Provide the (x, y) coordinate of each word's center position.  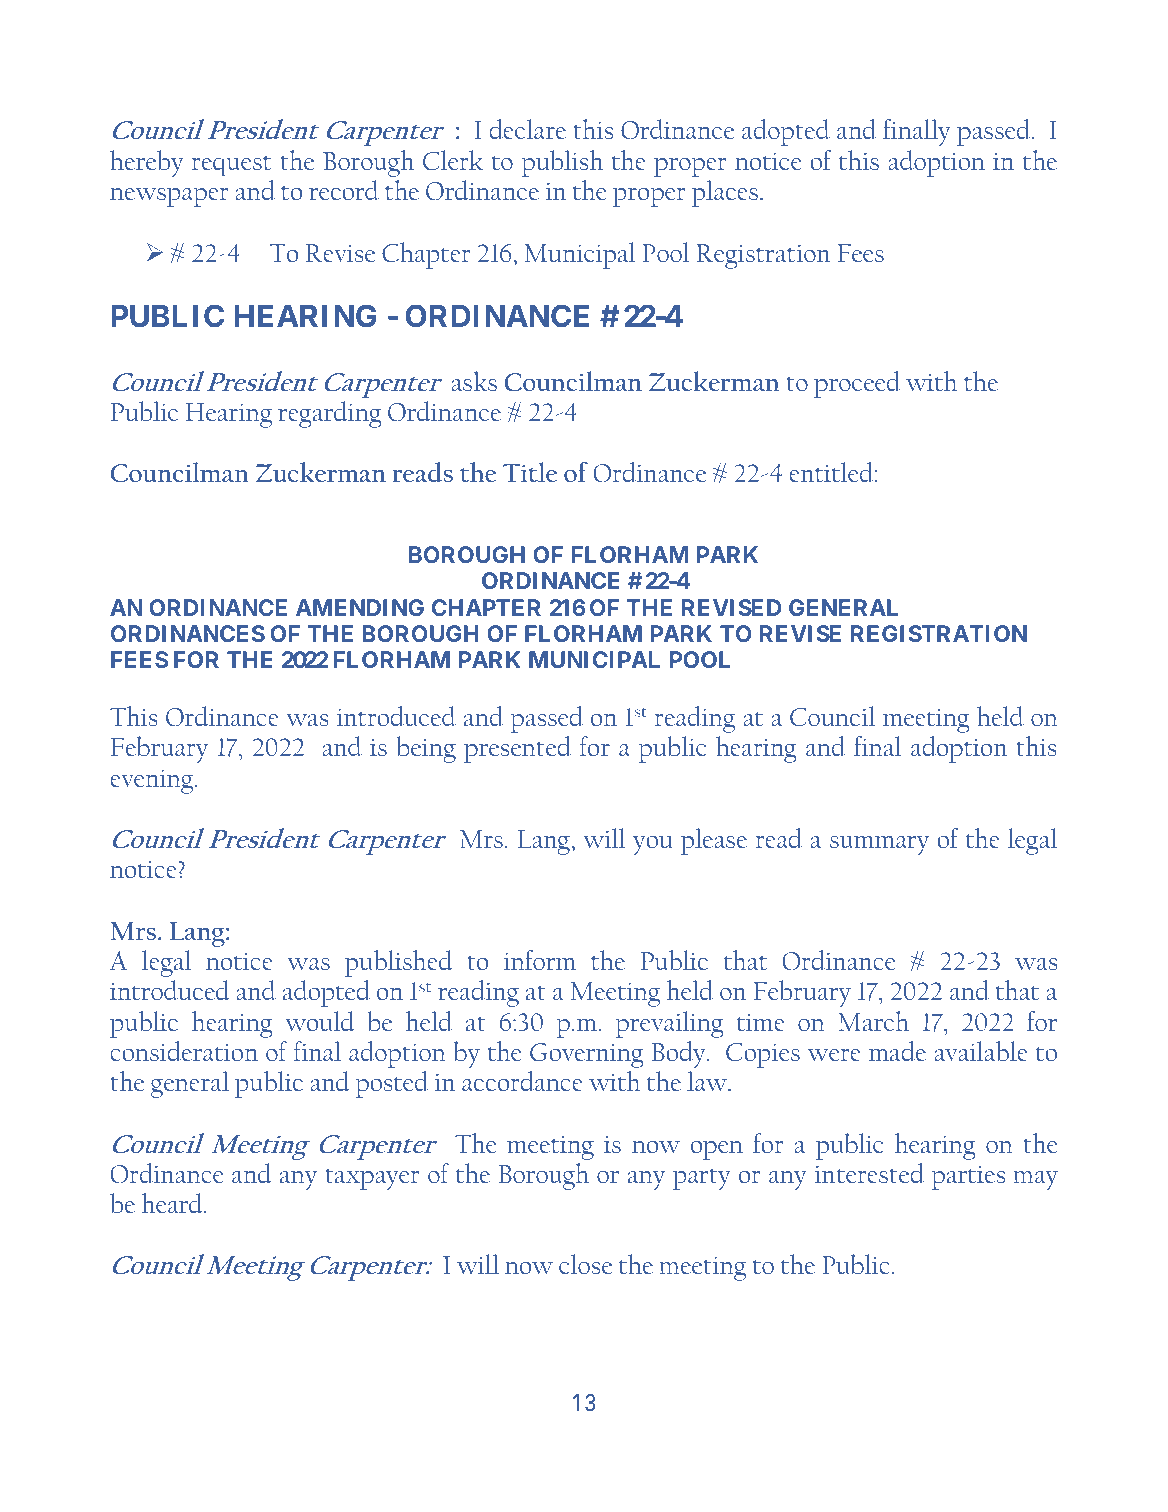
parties (968, 1177)
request (231, 166)
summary (879, 845)
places (726, 193)
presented (517, 749)
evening (153, 781)
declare (527, 129)
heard (173, 1203)
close (585, 1264)
